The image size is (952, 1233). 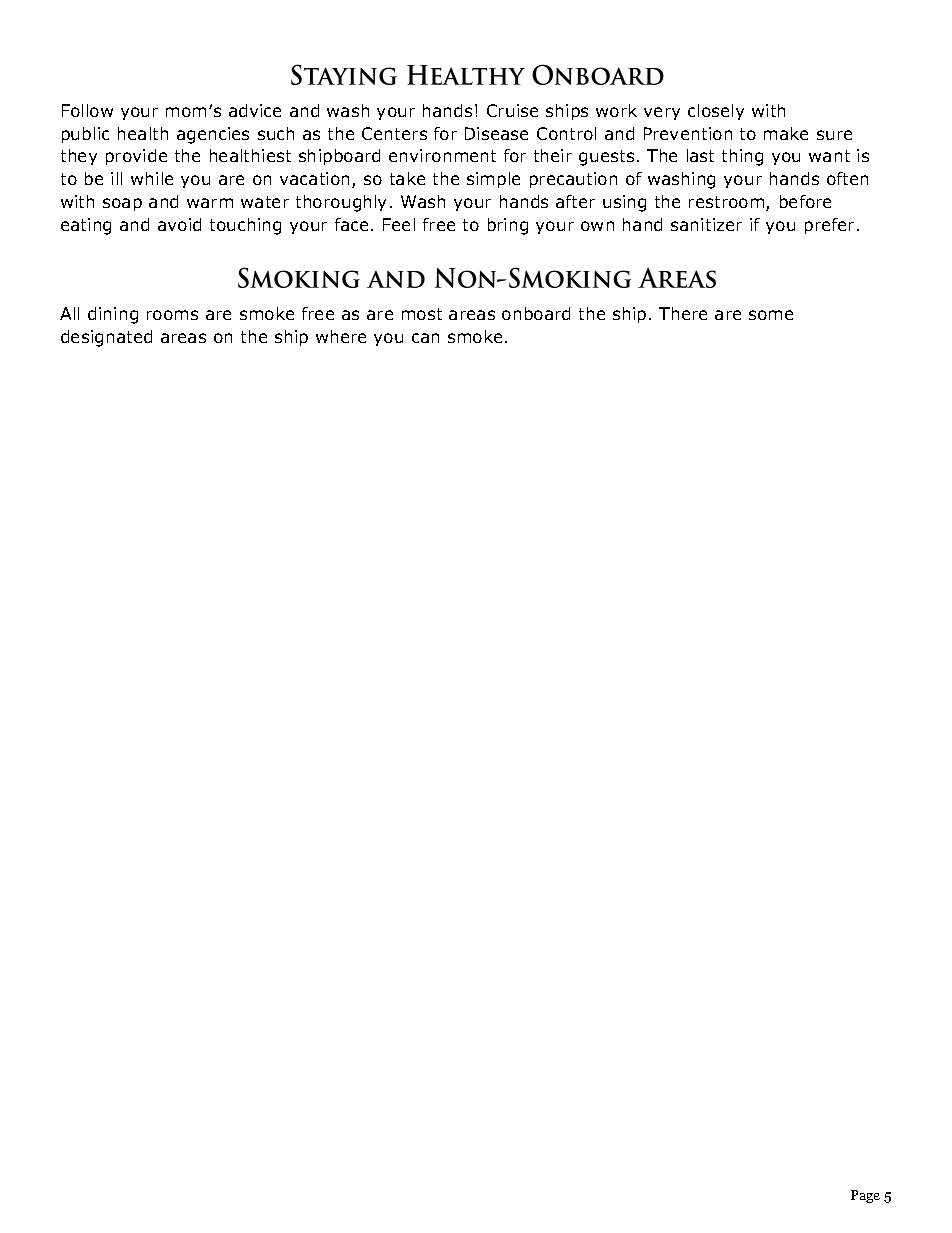 I want to click on Page, so click(x=865, y=1196).
